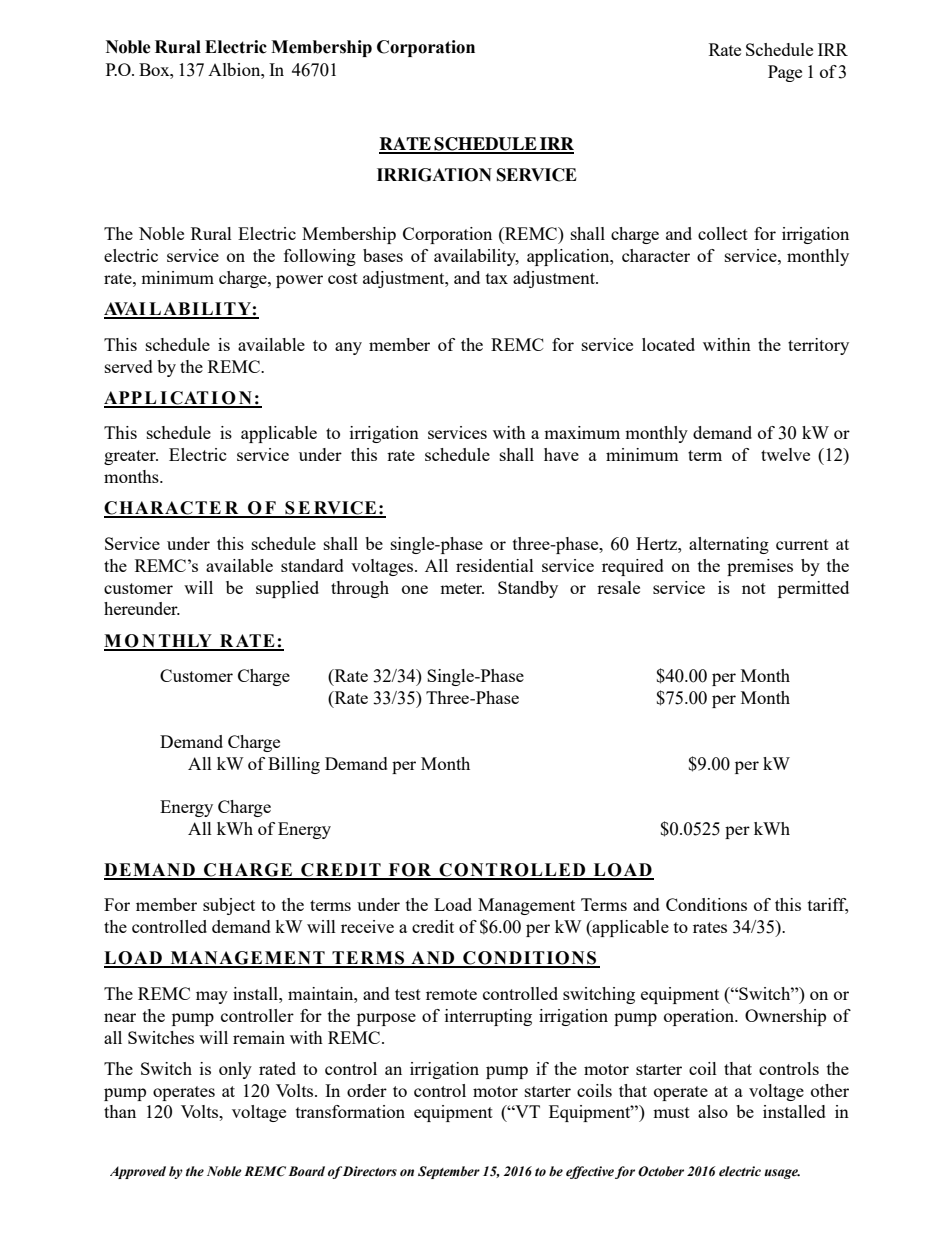  Describe the element at coordinates (383, 255) in the image. I see `bases` at that location.
